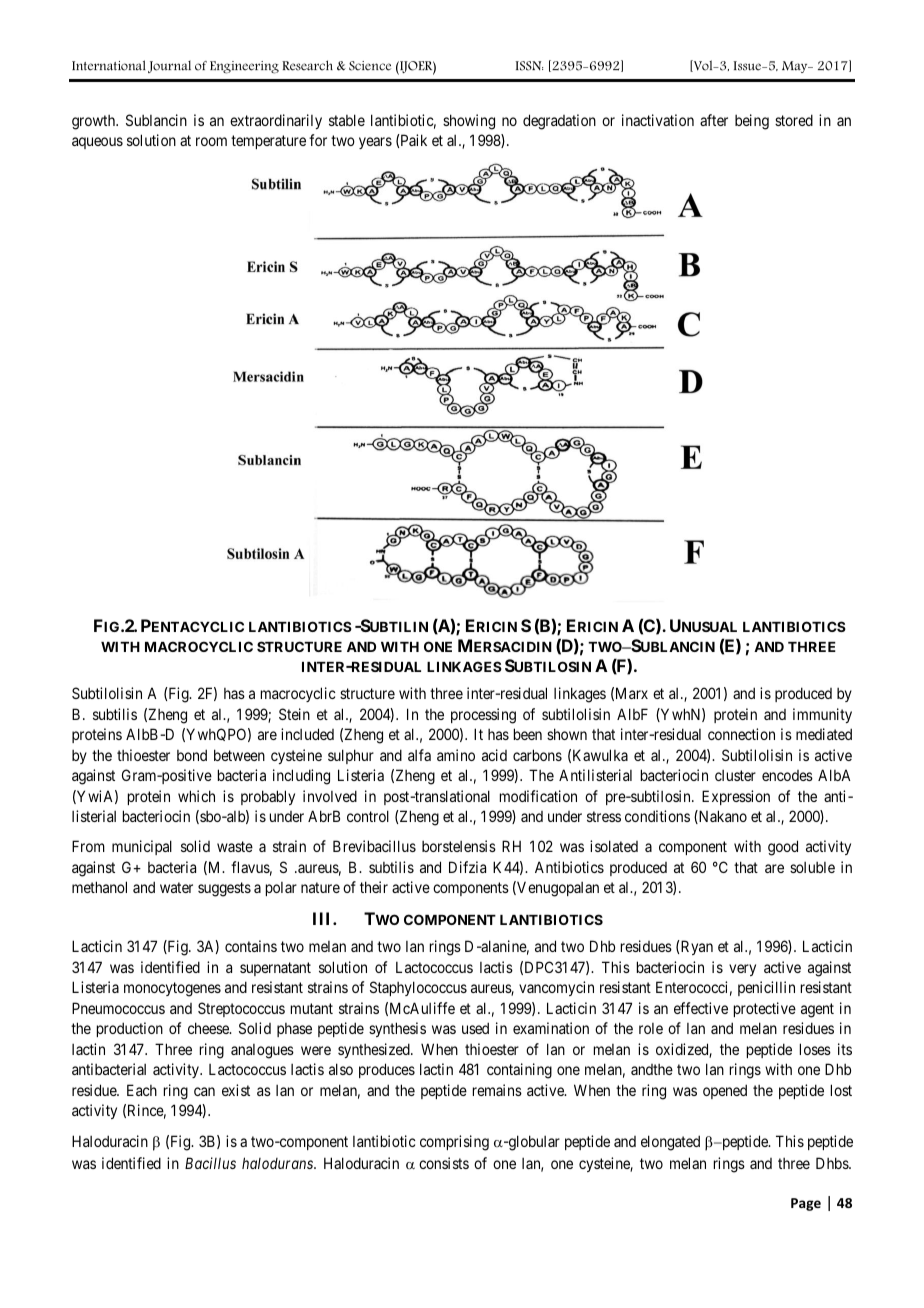 The image size is (924, 1308). I want to click on immunity, so click(822, 715).
